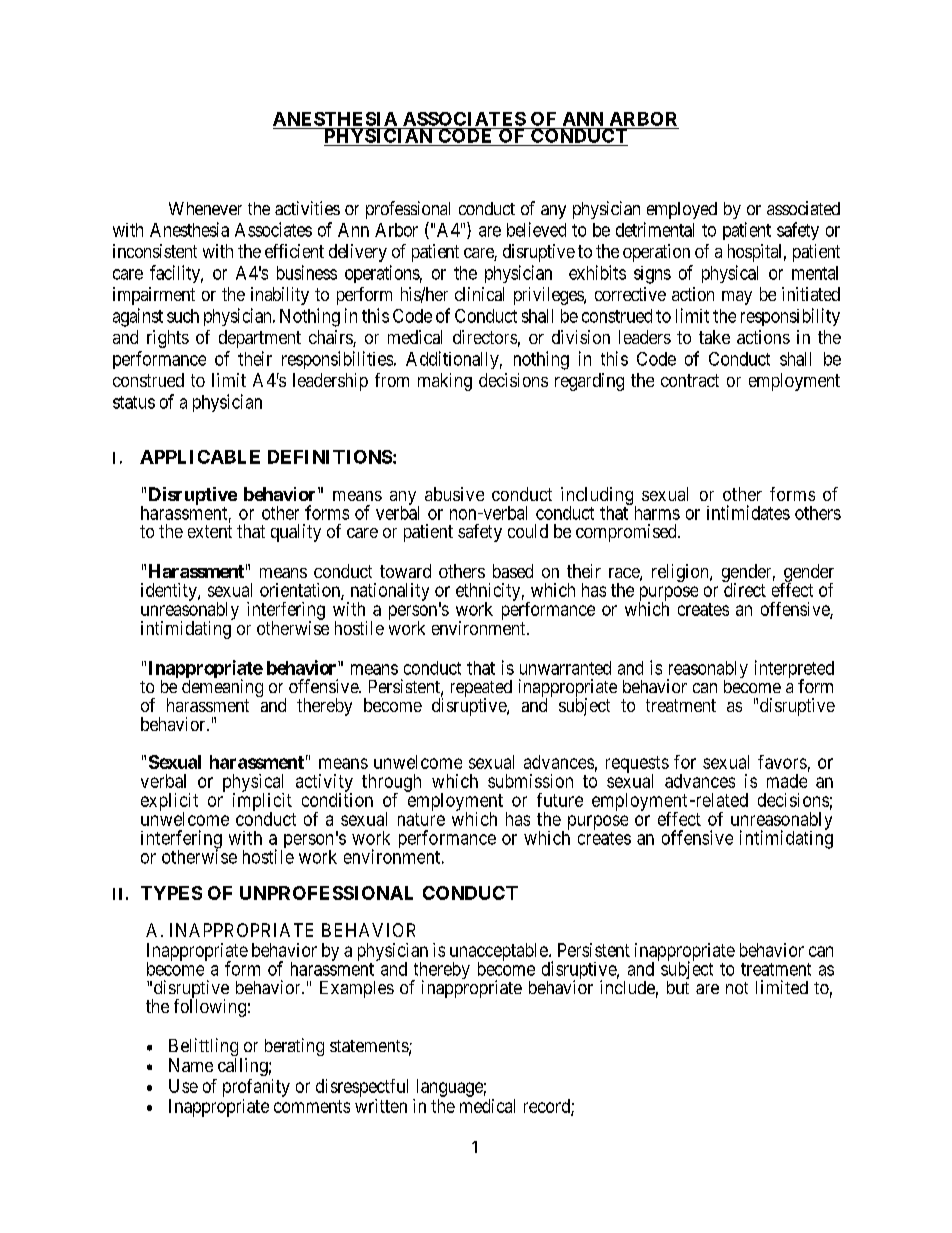 The image size is (952, 1233). I want to click on made, so click(787, 781).
